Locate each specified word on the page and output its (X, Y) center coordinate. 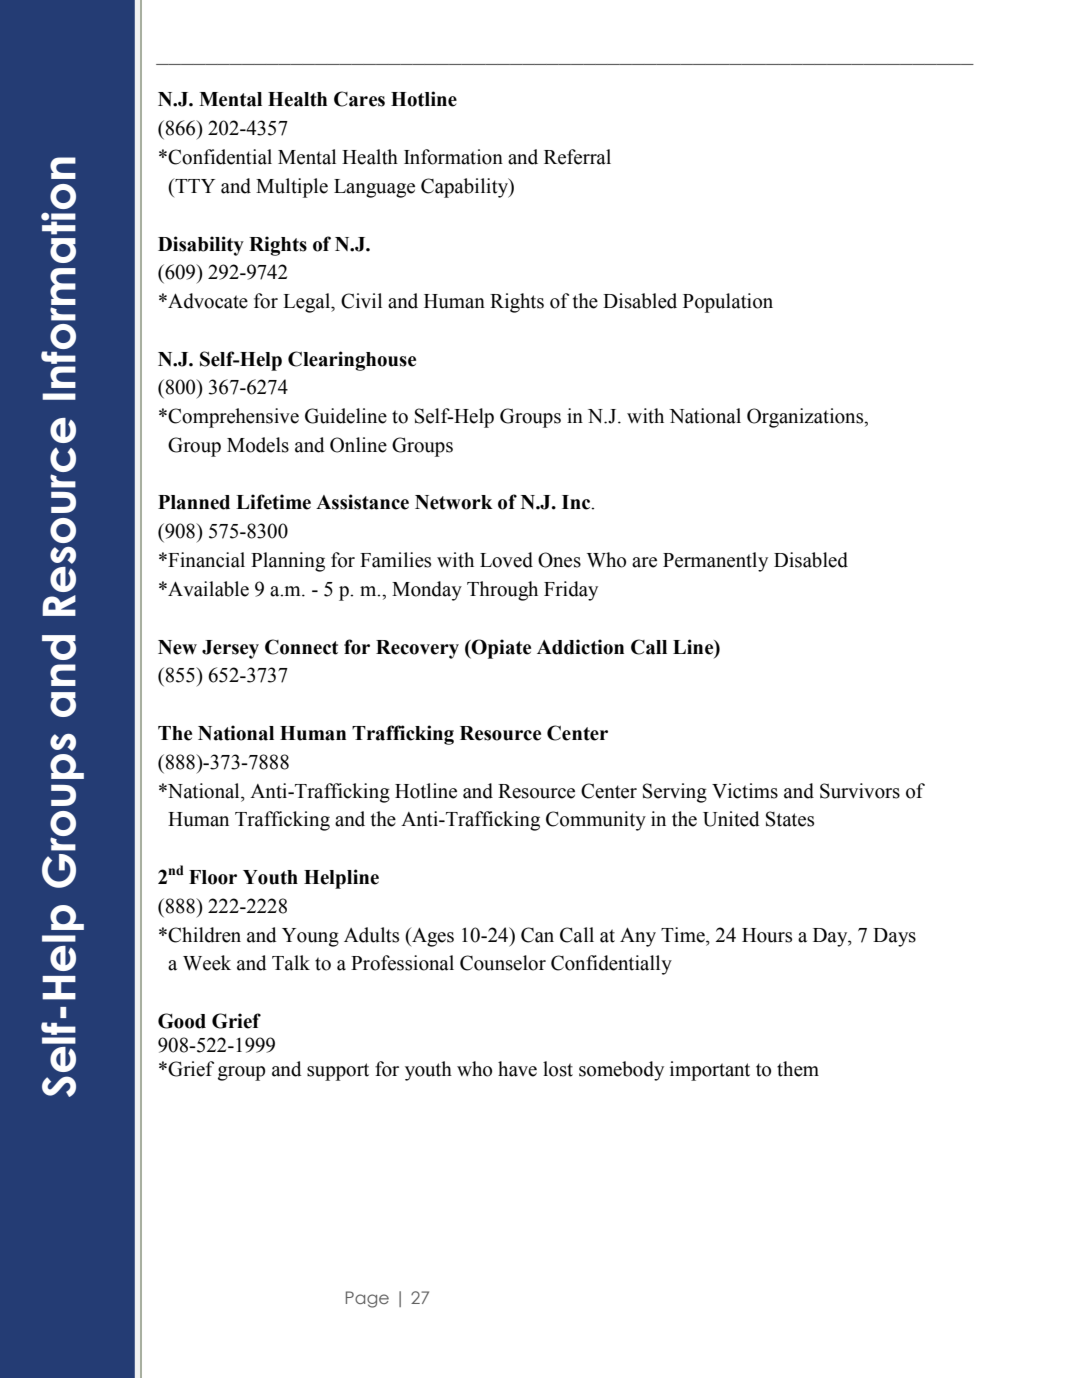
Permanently (715, 562)
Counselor (503, 963)
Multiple (292, 188)
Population (728, 303)
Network (454, 502)
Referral (577, 157)
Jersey (230, 649)
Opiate (500, 649)
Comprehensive (233, 418)
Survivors (860, 791)
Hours (767, 935)
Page (367, 1299)
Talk (291, 963)
